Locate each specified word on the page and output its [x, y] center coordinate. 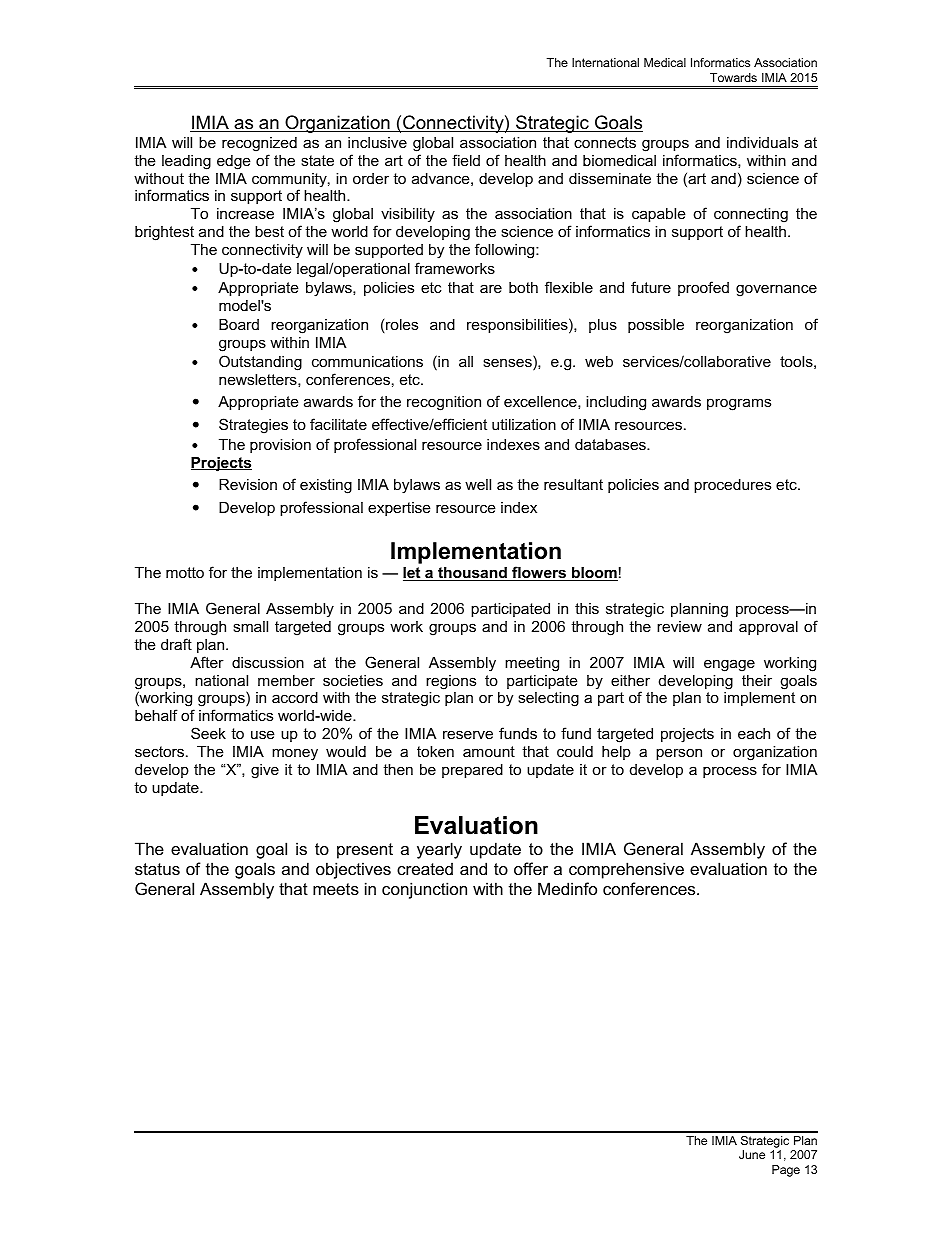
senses [508, 364]
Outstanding [260, 363]
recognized [259, 144]
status [157, 869]
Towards [733, 77]
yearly [439, 850]
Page [786, 1171]
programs [739, 404]
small [250, 626]
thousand [472, 574]
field [466, 160]
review [679, 626]
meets [336, 889]
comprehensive [626, 870]
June [752, 1154]
